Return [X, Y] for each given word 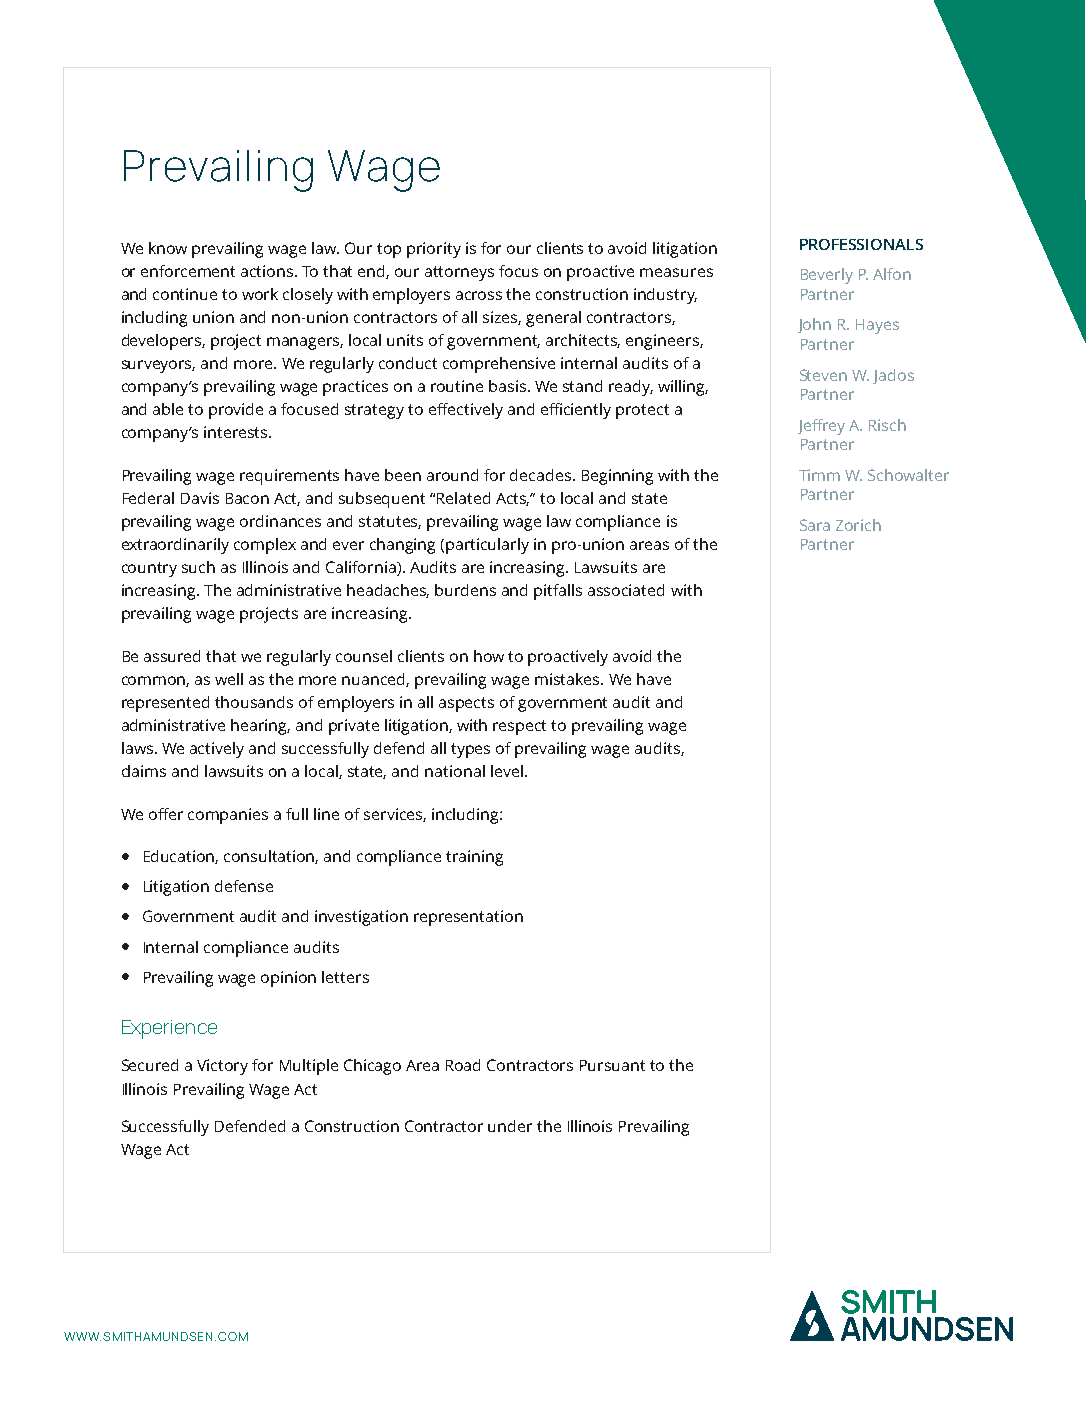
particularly [487, 546]
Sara [815, 525]
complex [265, 546]
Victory [222, 1067]
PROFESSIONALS [861, 244]
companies [228, 816]
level [507, 771]
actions [268, 271]
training [474, 858]
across [479, 295]
